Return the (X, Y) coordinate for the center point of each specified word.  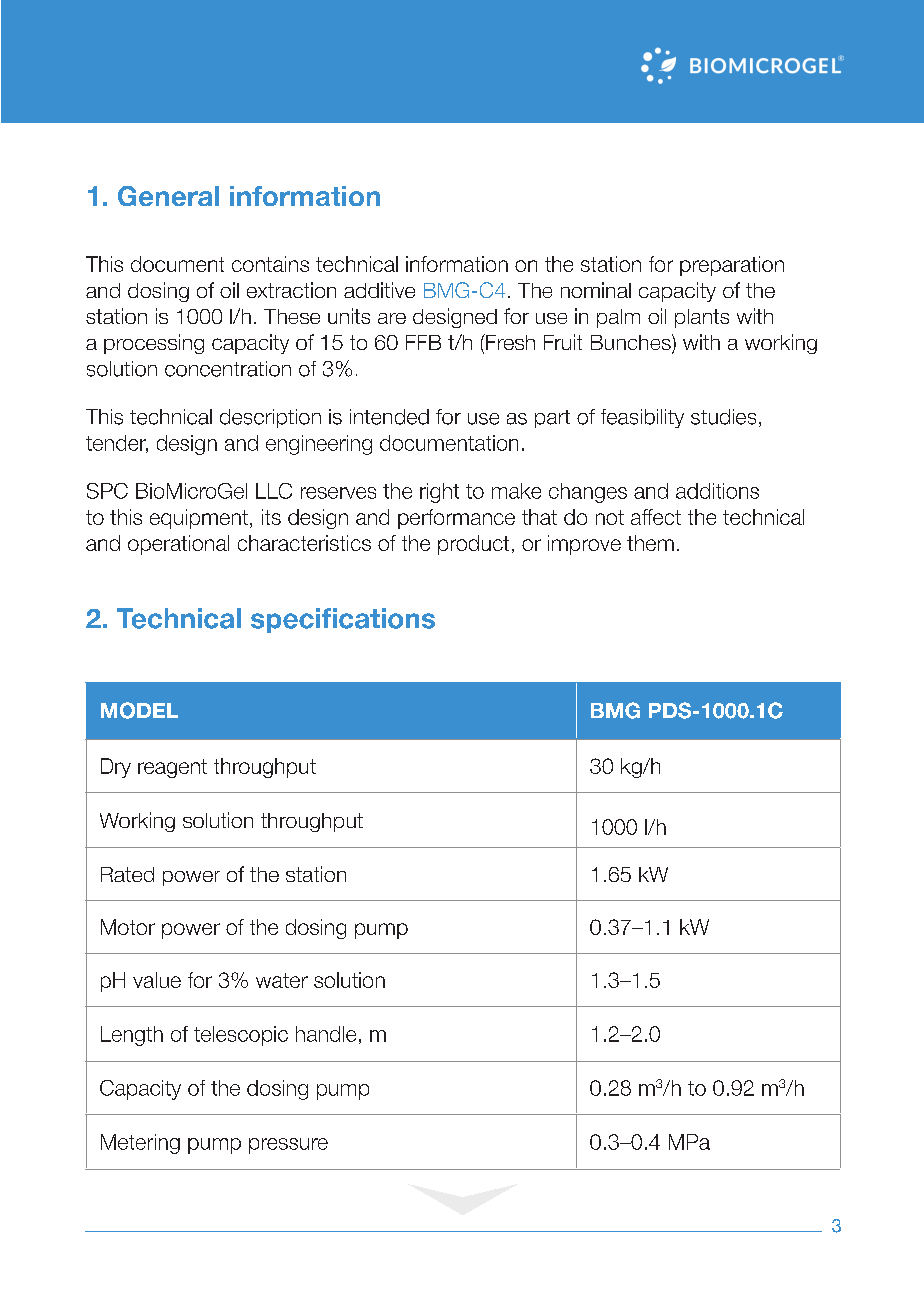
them (650, 543)
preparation (732, 266)
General (168, 196)
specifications (343, 620)
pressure (288, 1146)
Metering (140, 1144)
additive (379, 290)
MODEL (139, 710)
